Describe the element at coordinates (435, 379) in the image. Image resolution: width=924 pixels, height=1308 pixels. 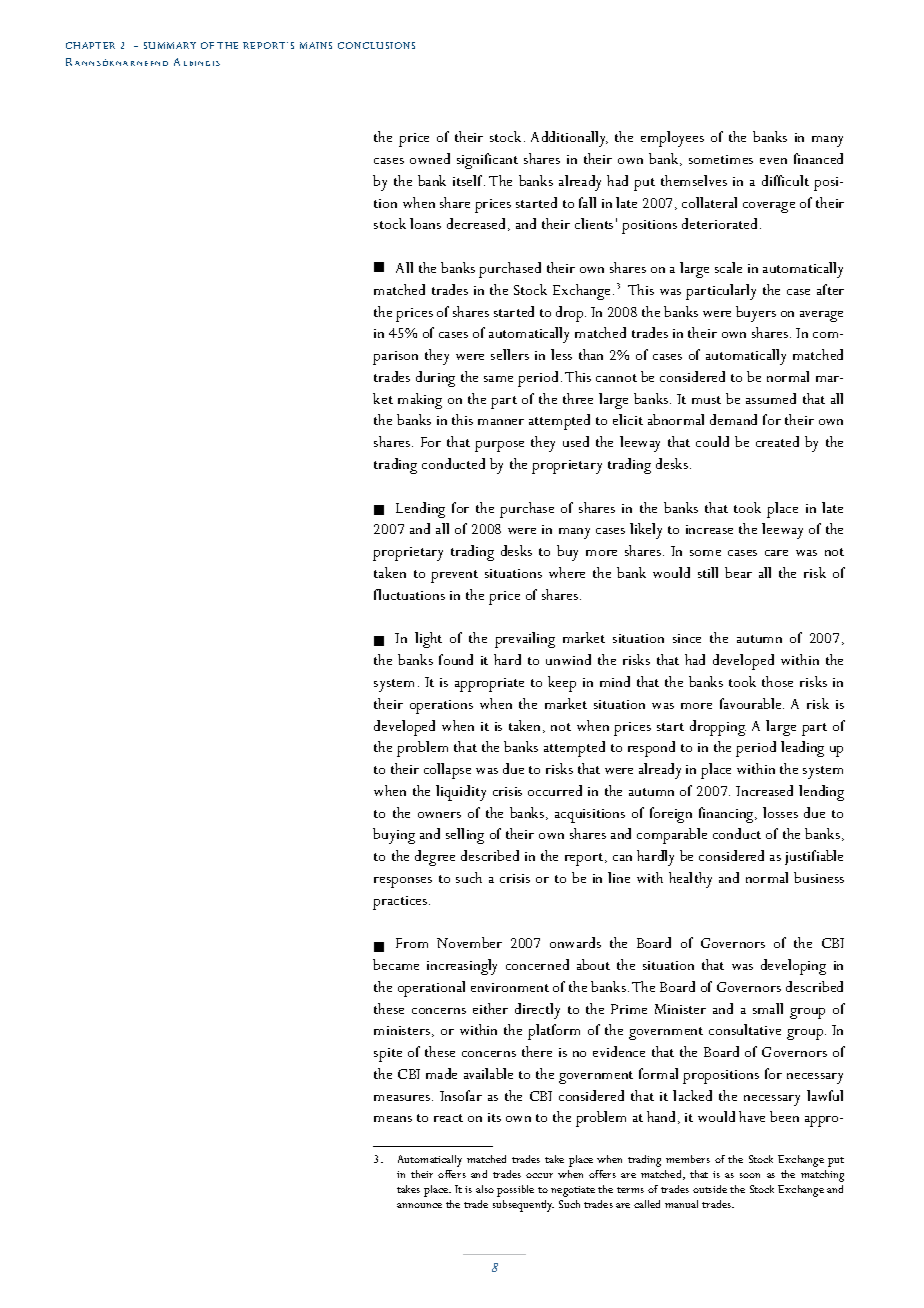
I see `during` at that location.
